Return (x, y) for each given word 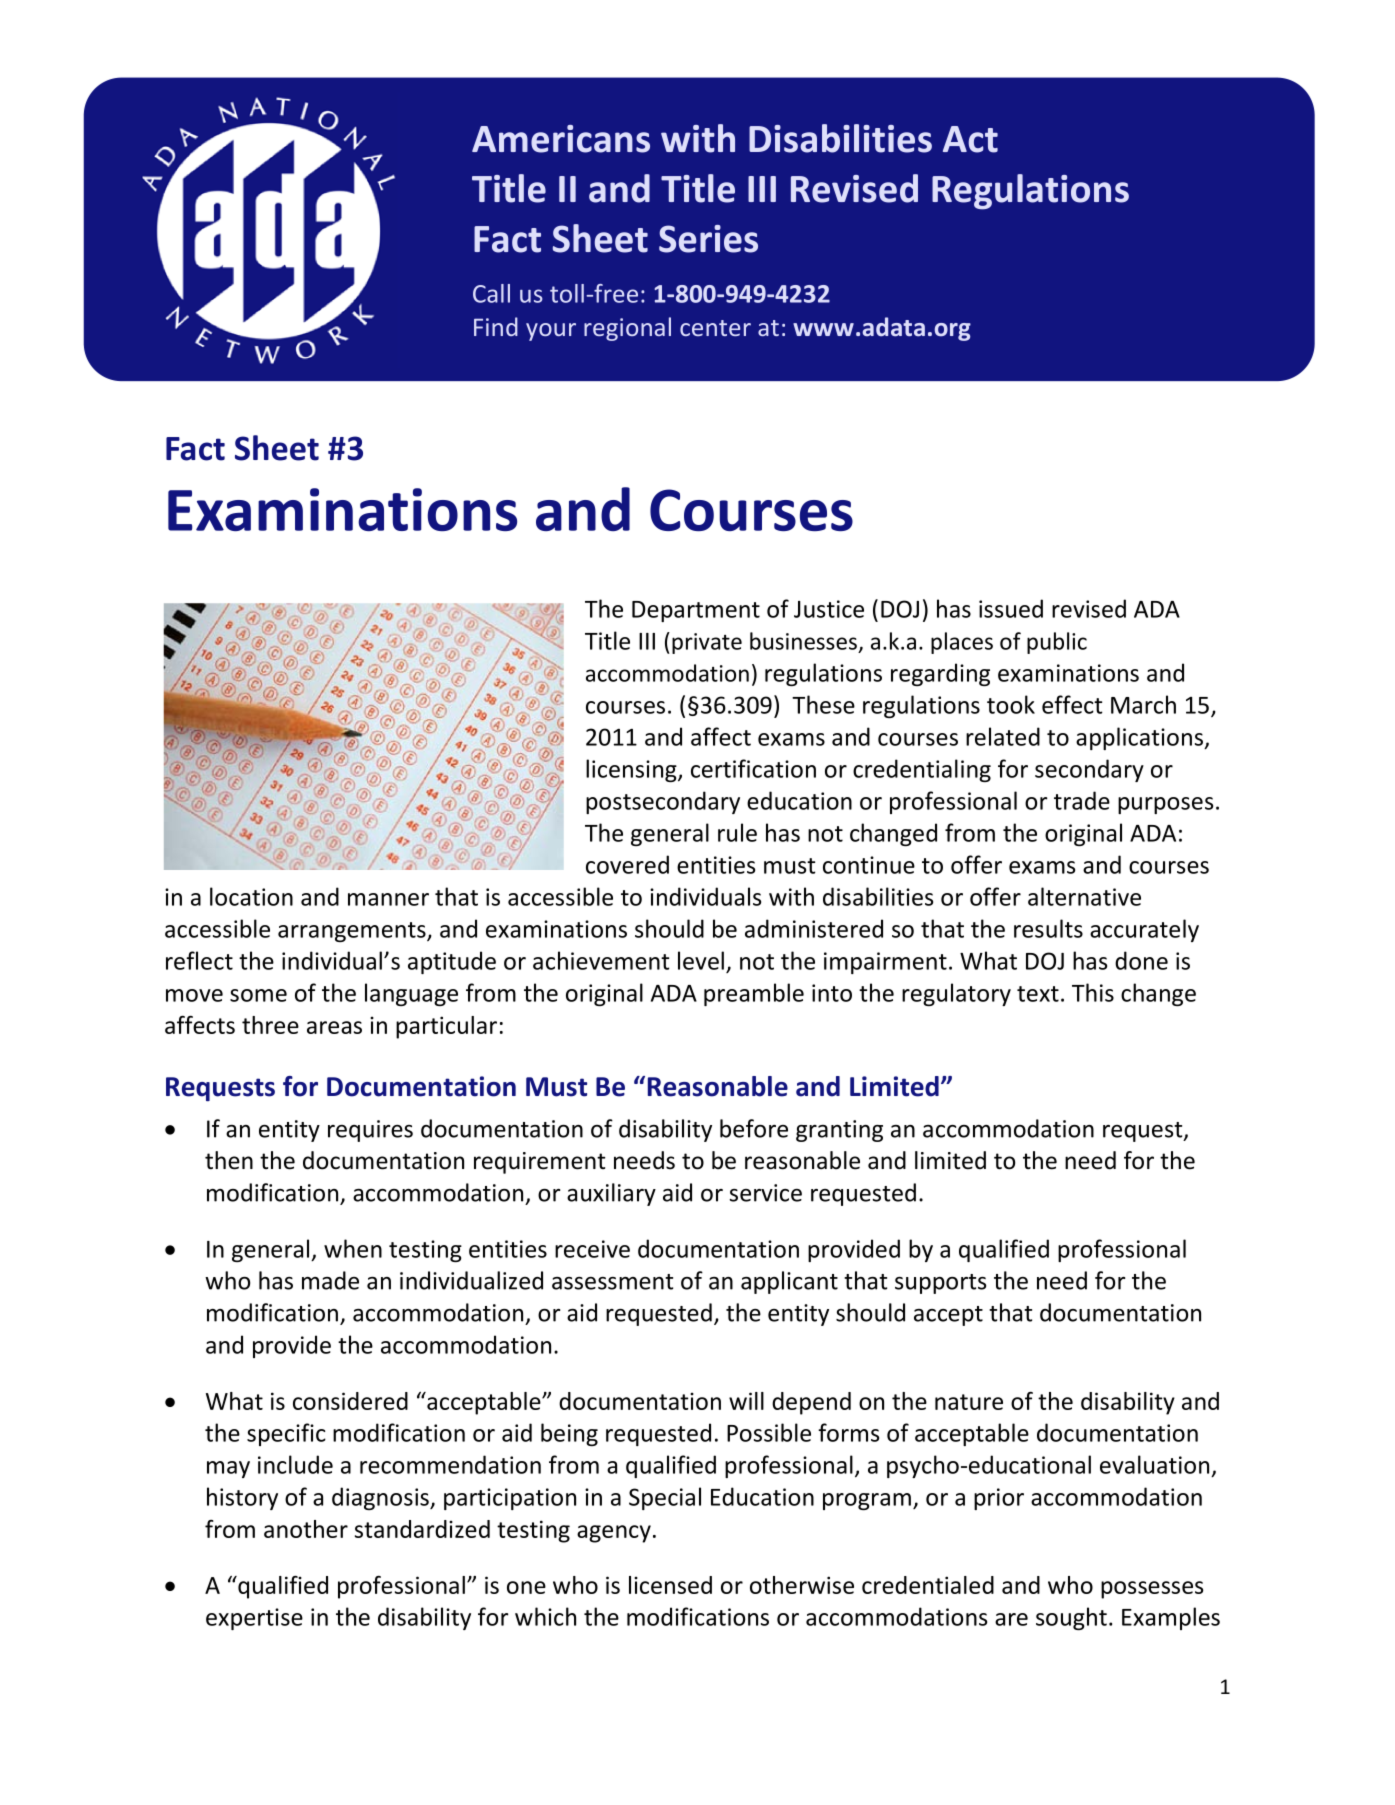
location (251, 896)
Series (708, 239)
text (1038, 994)
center (715, 328)
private (707, 643)
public (1057, 643)
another (306, 1529)
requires (370, 1131)
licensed (670, 1585)
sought (1071, 1618)
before (754, 1128)
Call (491, 293)
